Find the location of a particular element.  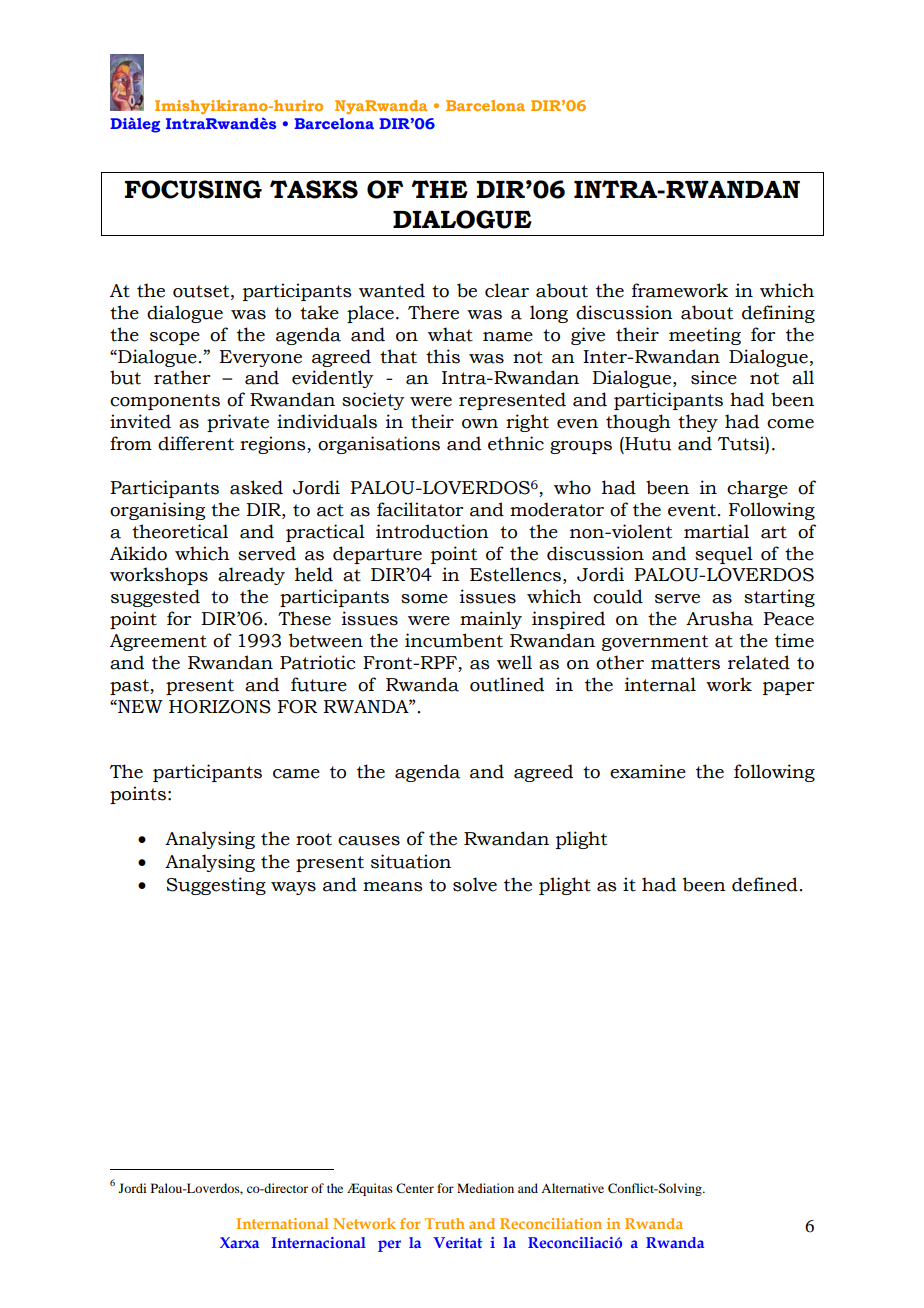

defining is located at coordinates (778, 314).
